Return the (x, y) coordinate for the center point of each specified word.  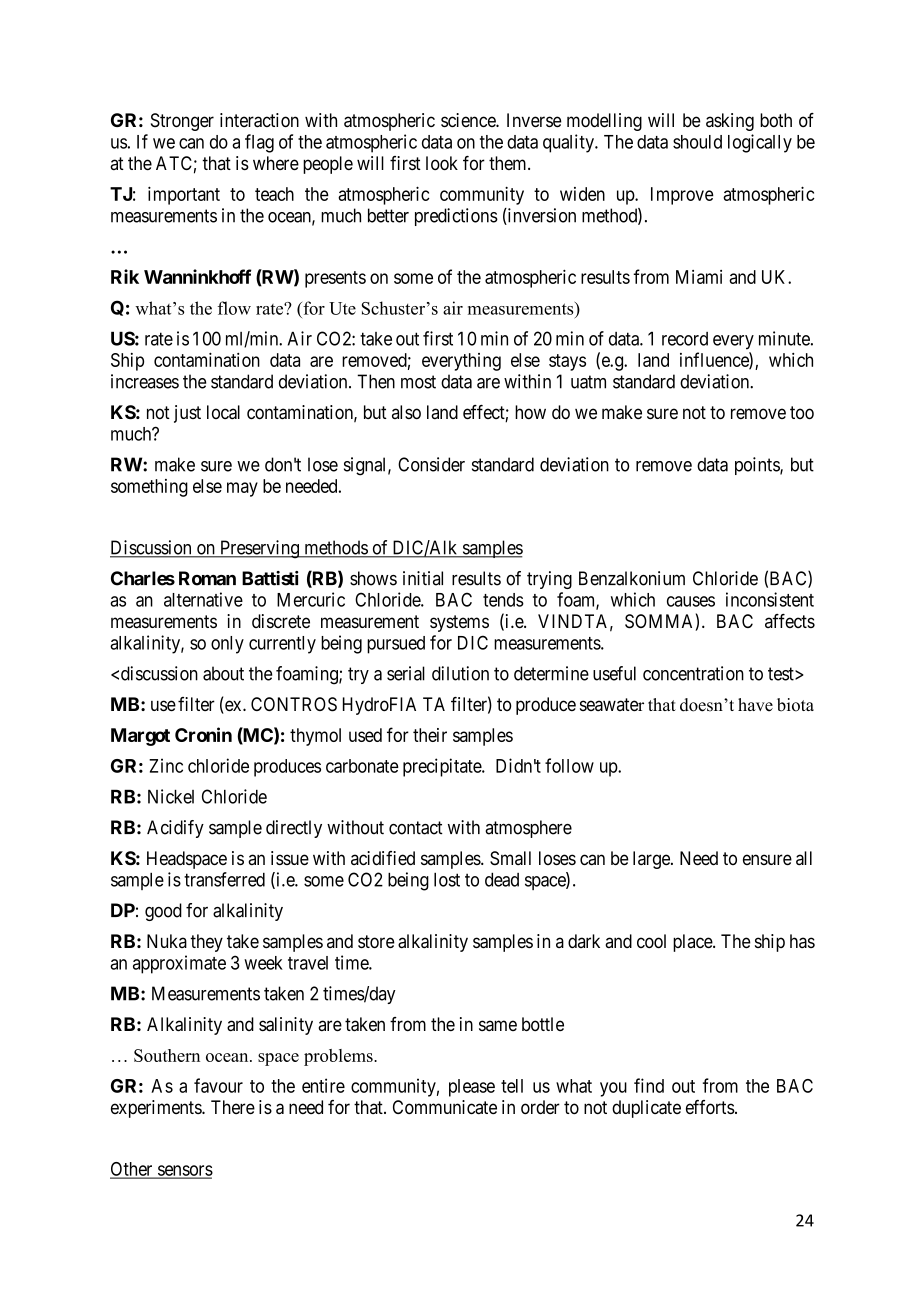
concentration (693, 673)
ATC (174, 163)
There (233, 1107)
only (227, 645)
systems (459, 623)
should (697, 142)
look (442, 163)
